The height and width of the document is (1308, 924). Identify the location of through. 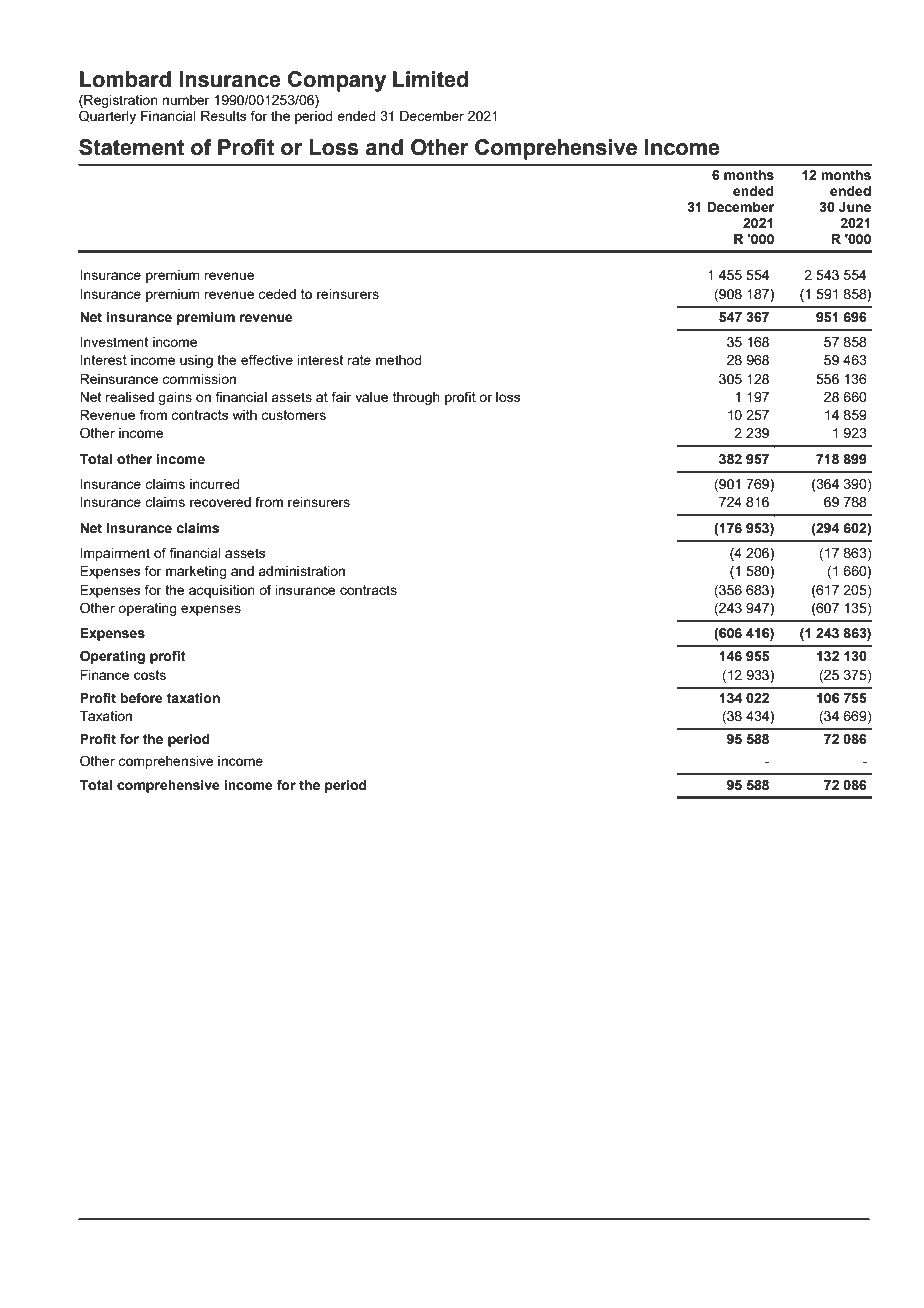
(416, 398).
